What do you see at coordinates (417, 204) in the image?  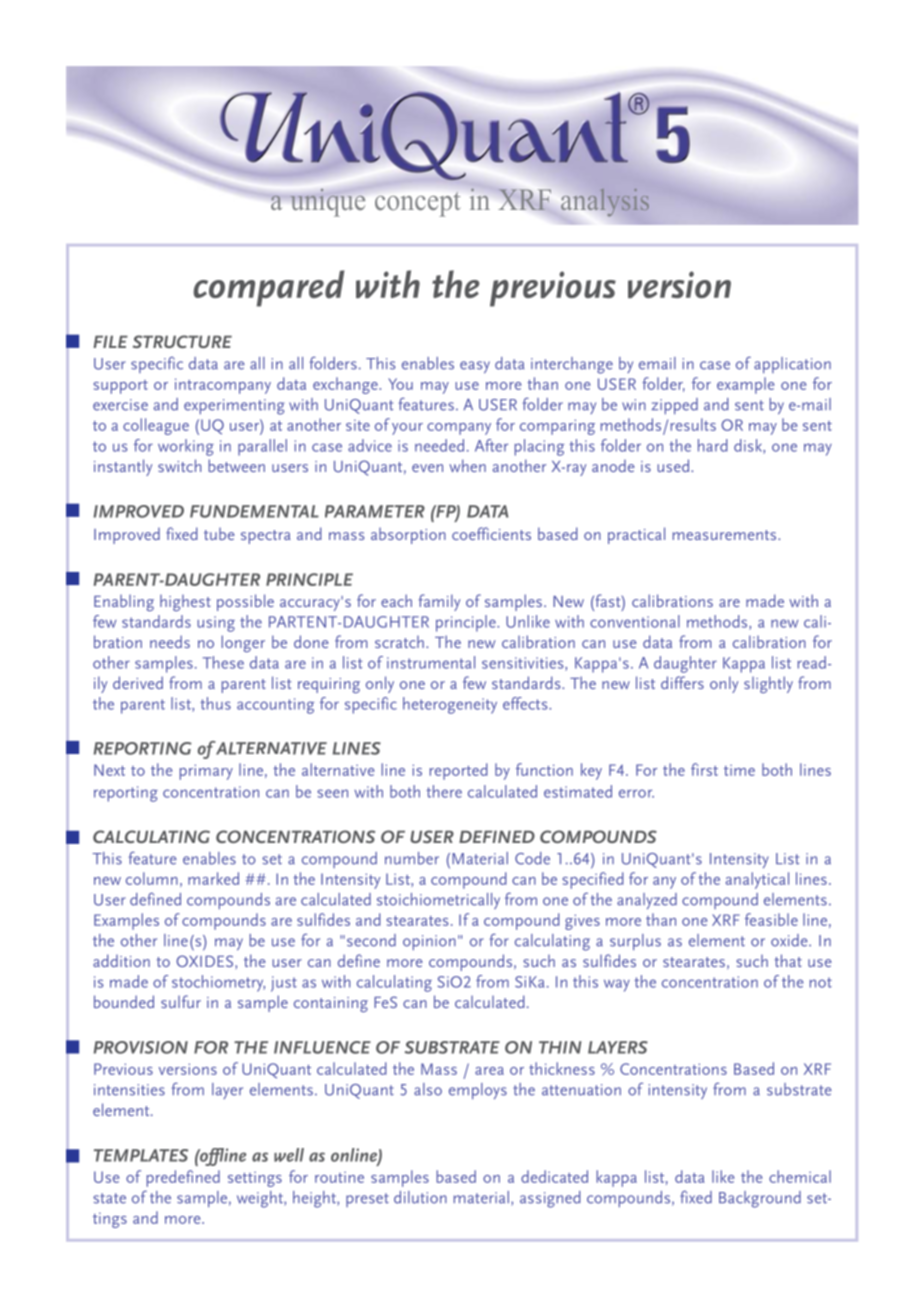 I see `concept` at bounding box center [417, 204].
